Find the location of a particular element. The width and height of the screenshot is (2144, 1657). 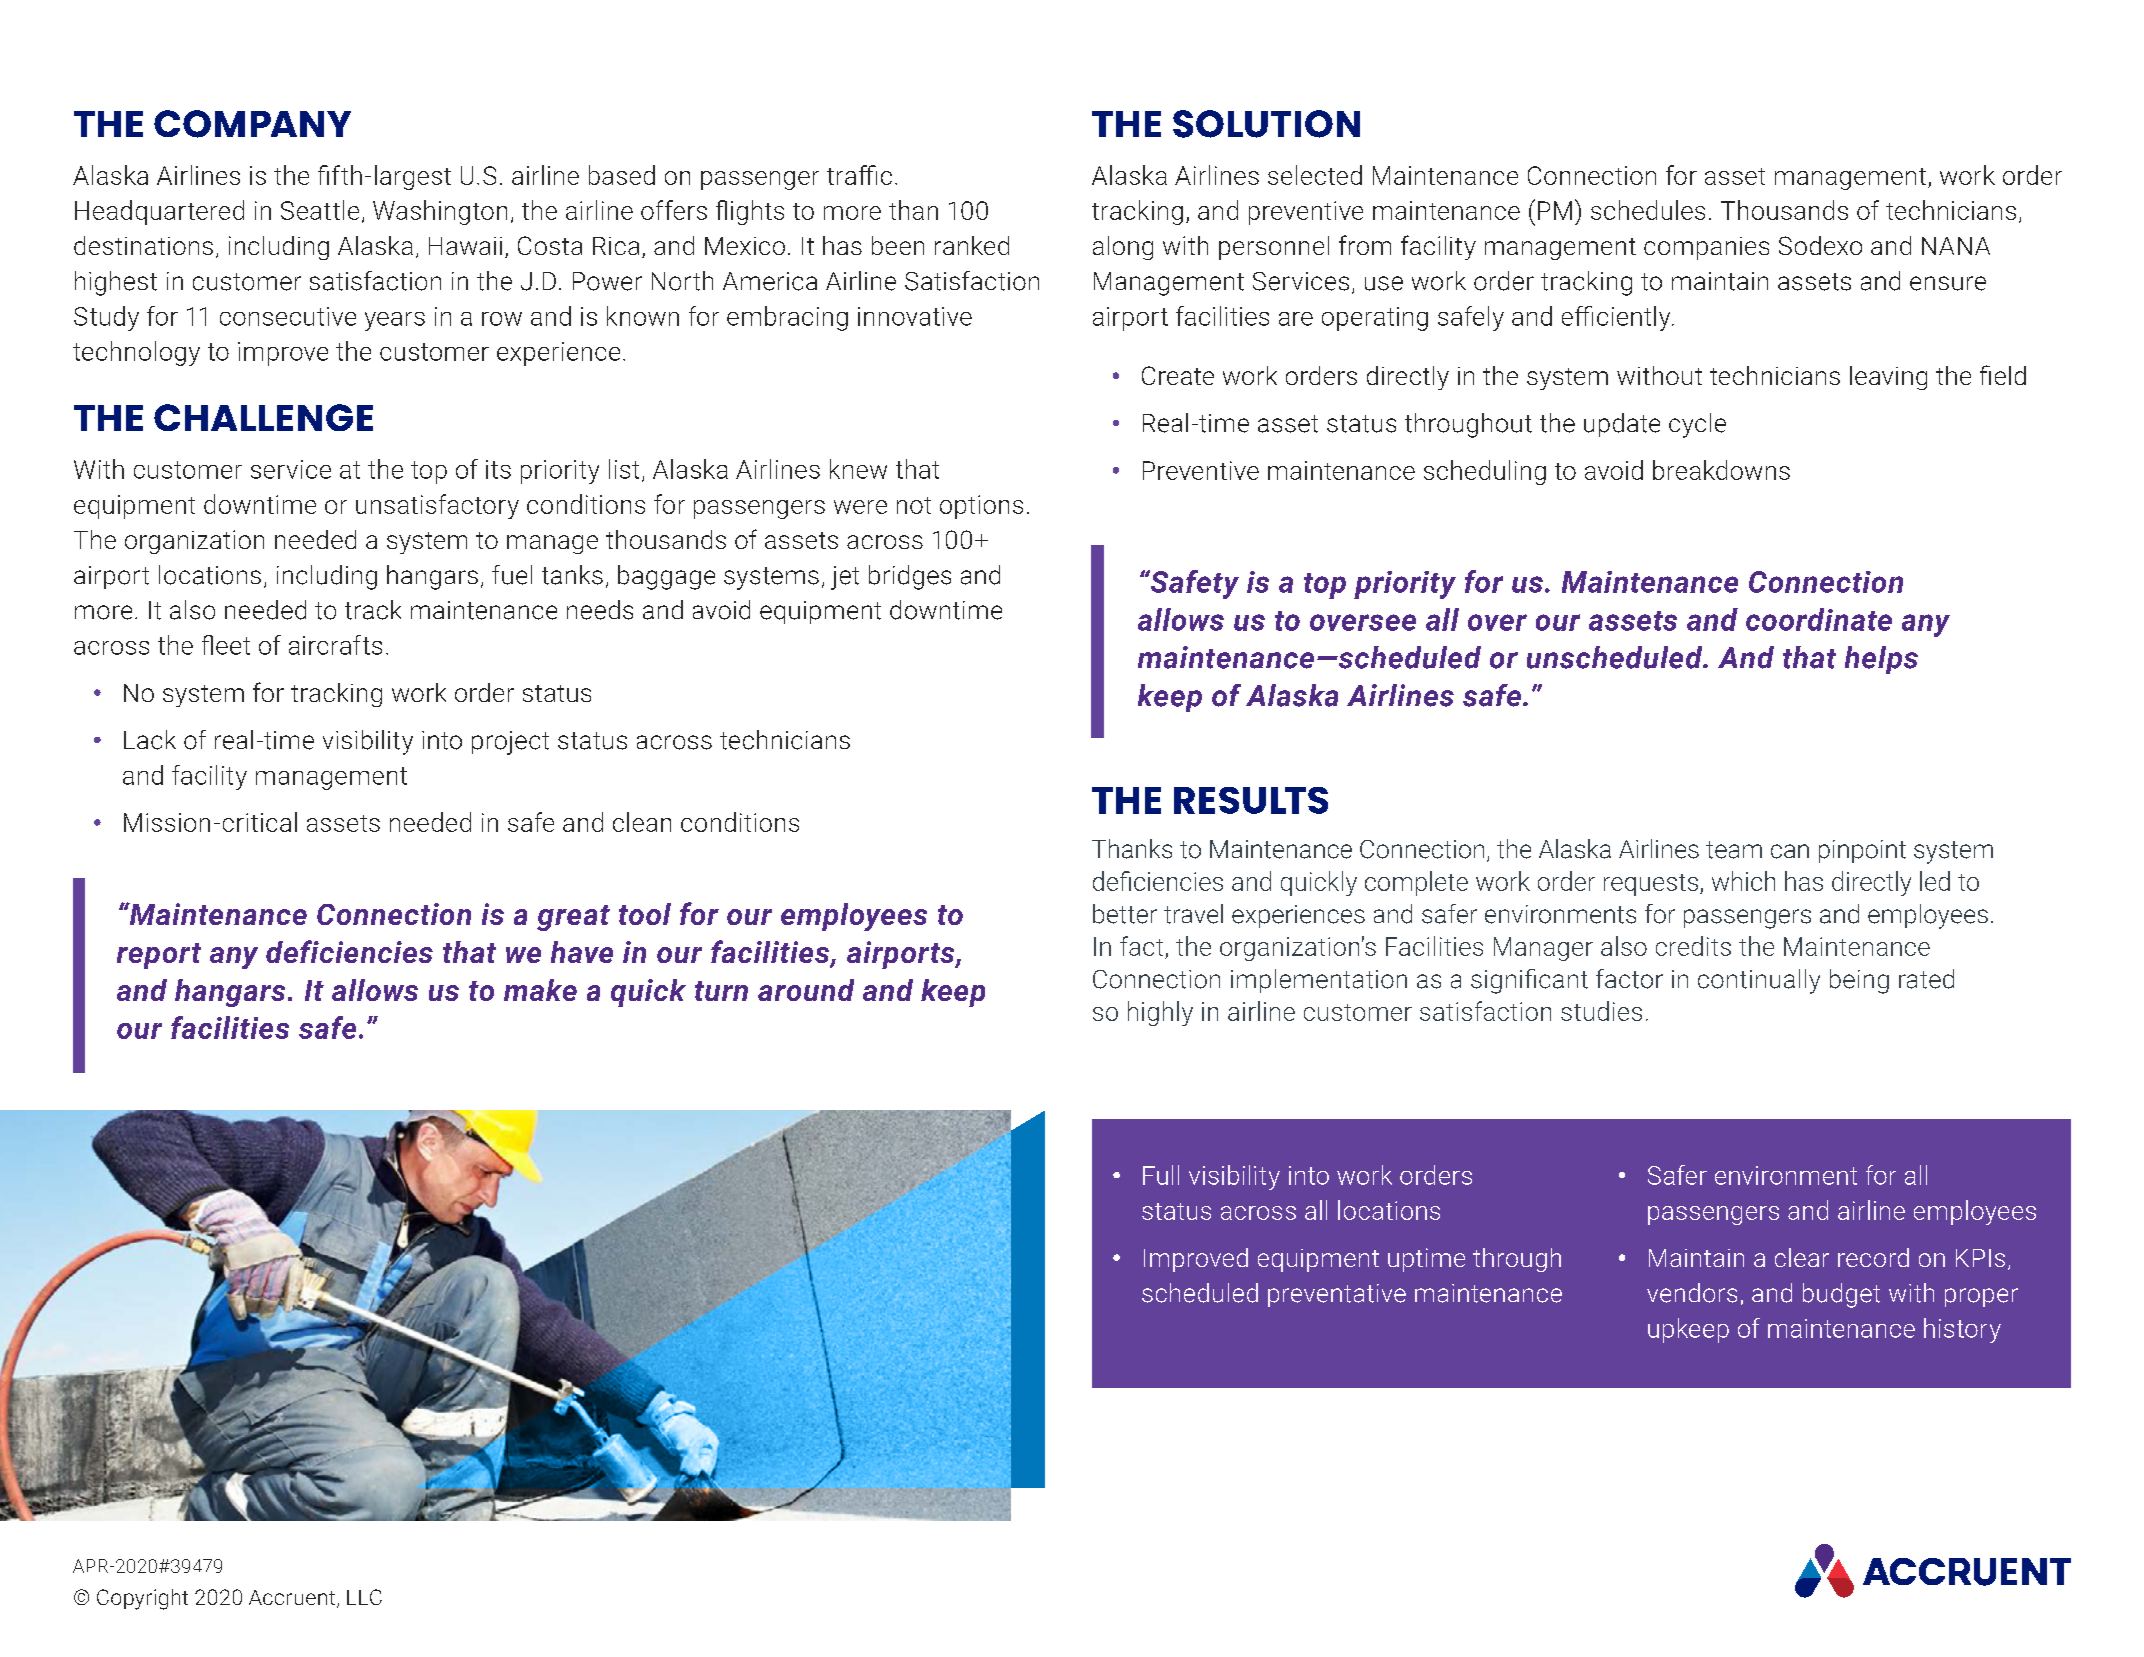

Seattle is located at coordinates (320, 210).
